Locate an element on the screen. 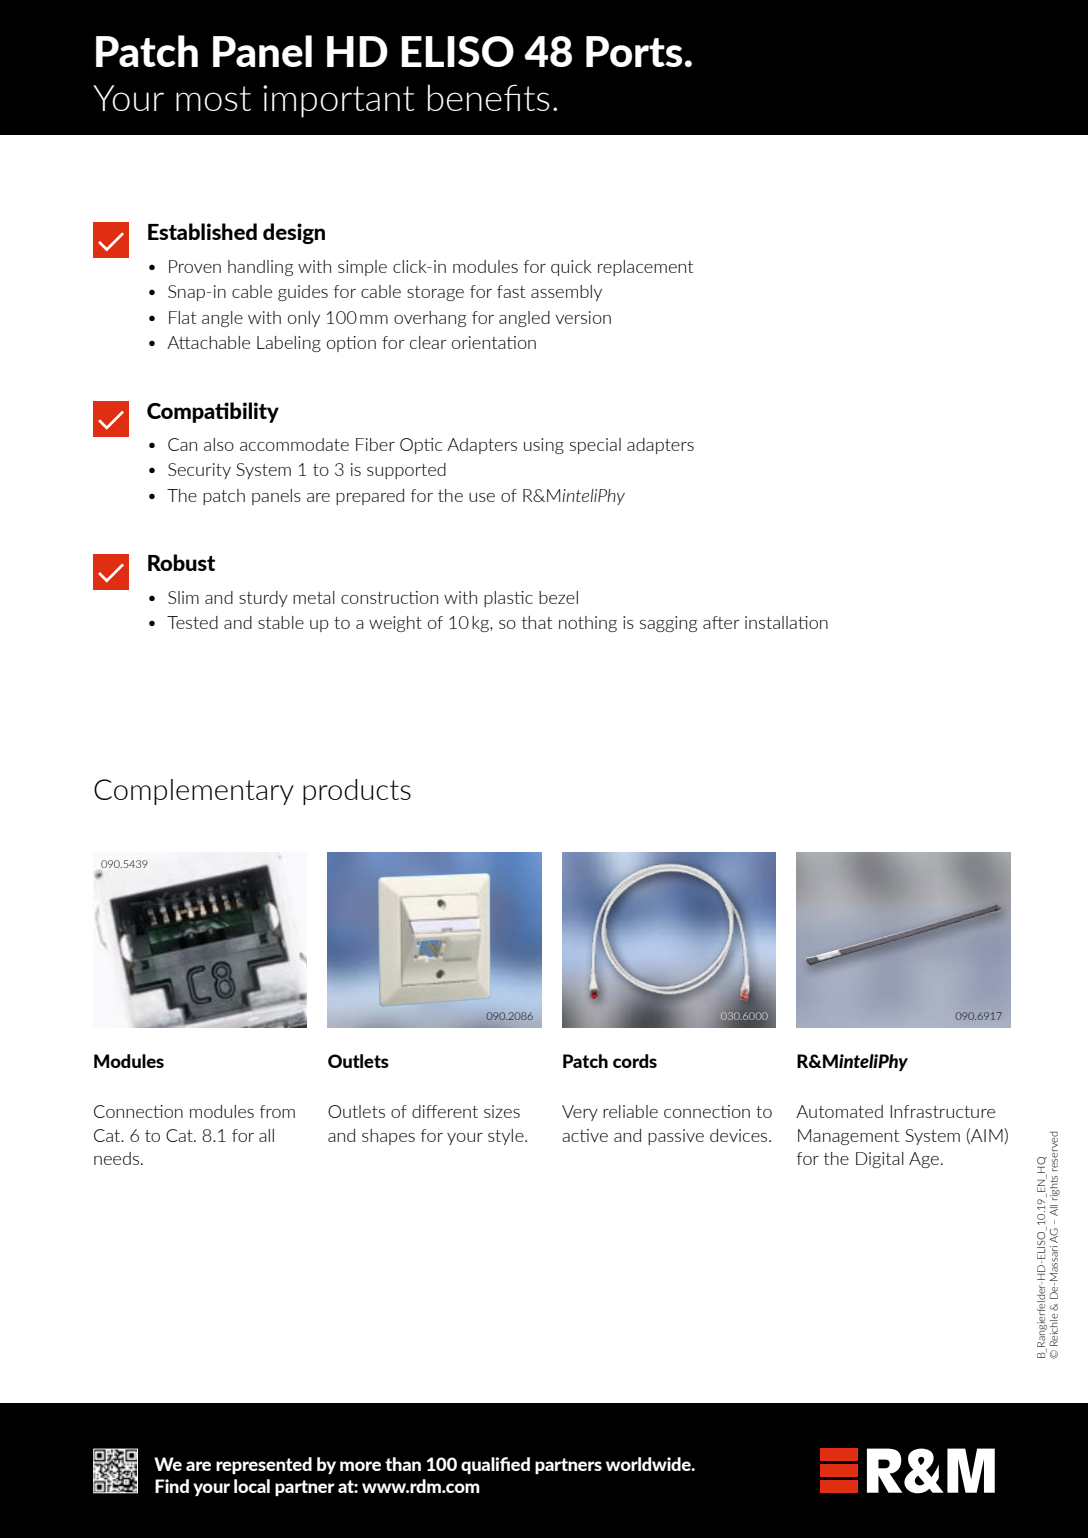 The width and height of the screenshot is (1088, 1538). represented is located at coordinates (264, 1465).
